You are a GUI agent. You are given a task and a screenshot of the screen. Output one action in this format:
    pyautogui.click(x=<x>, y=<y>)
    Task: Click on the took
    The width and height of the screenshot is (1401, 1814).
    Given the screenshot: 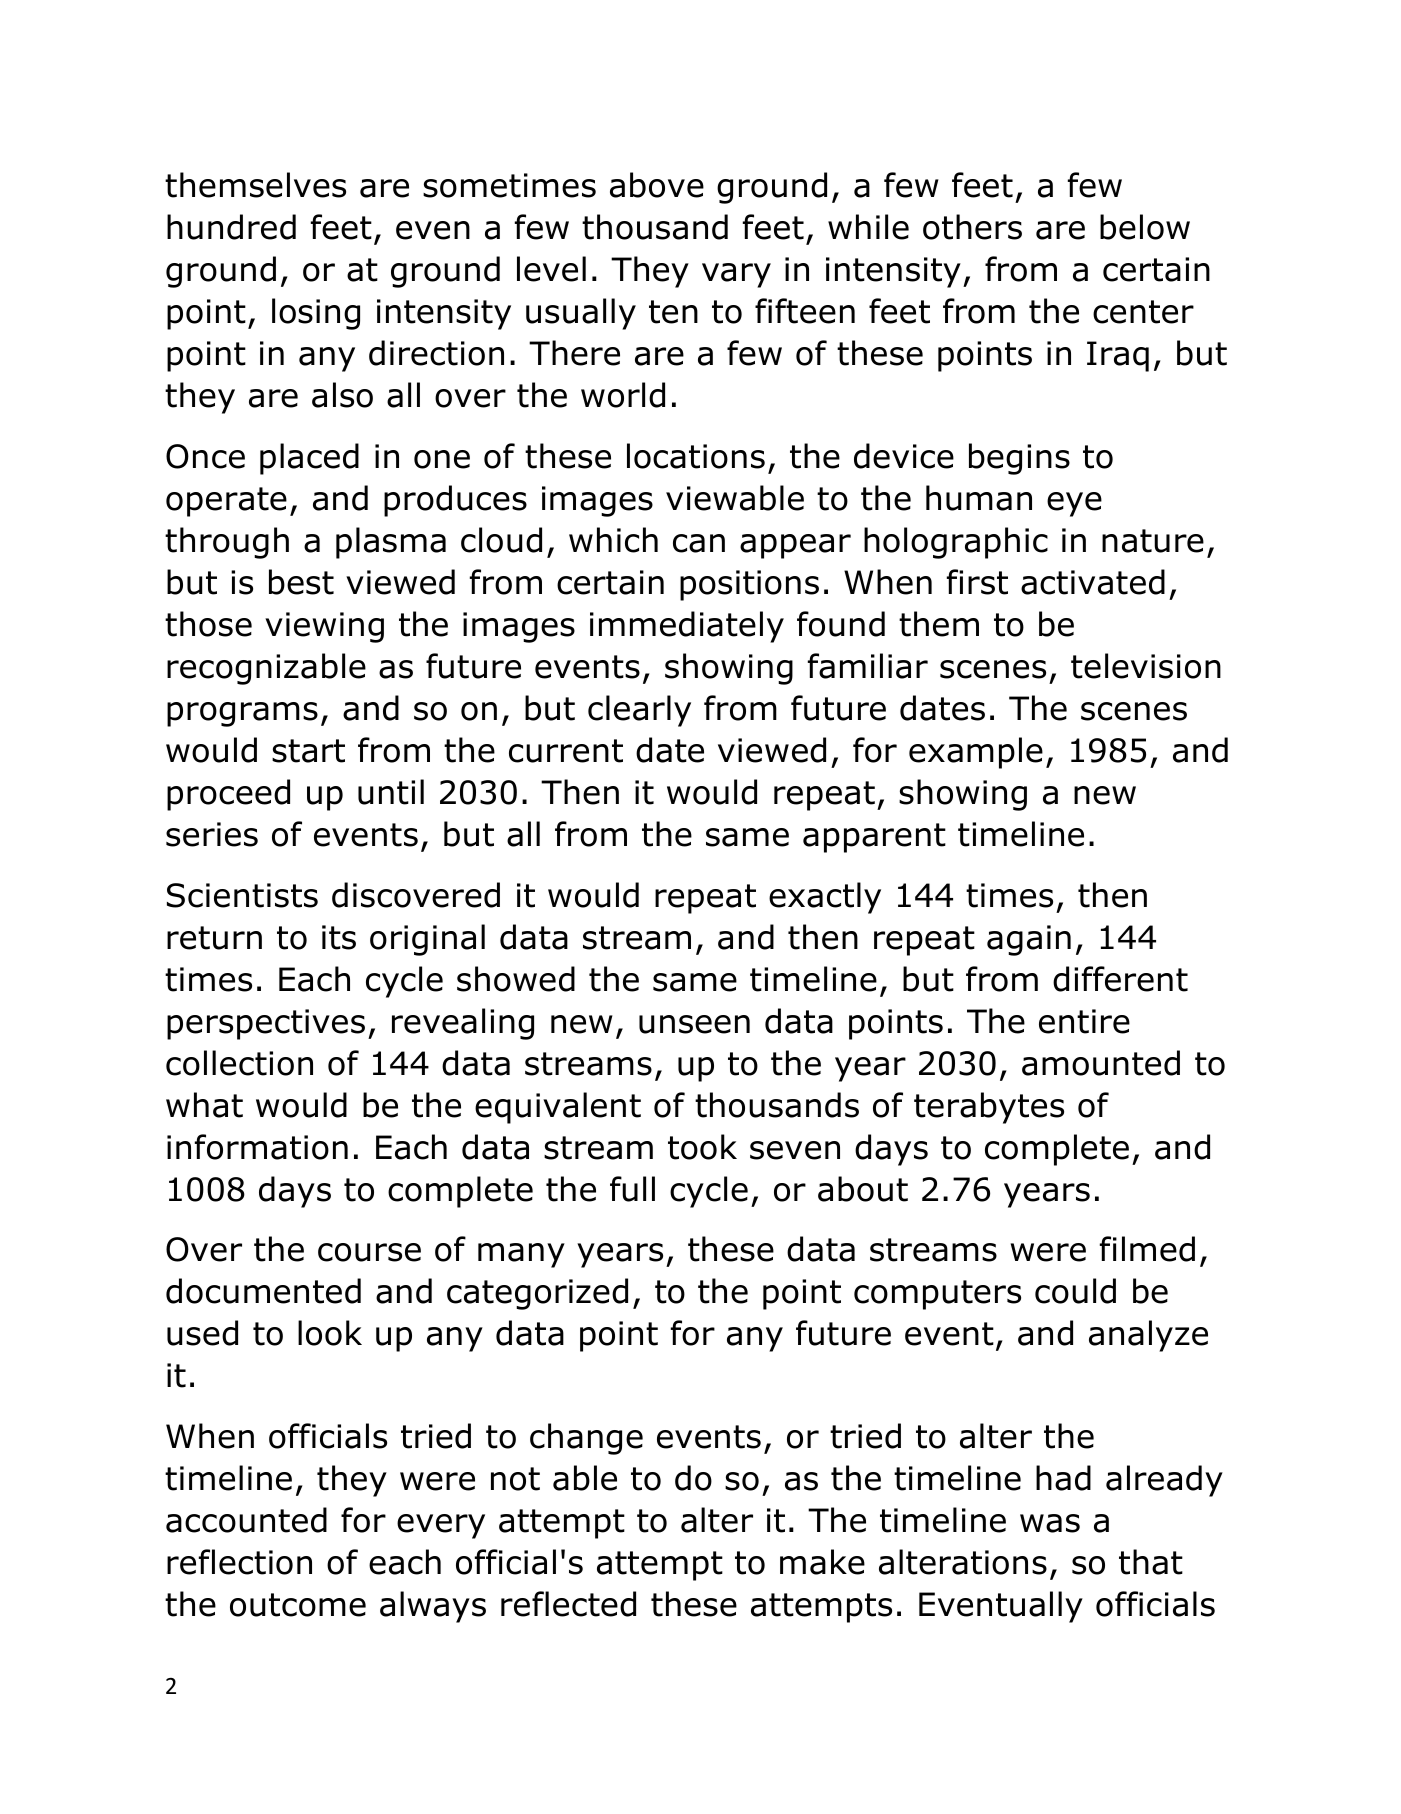 What is the action you would take?
    pyautogui.click(x=702, y=1147)
